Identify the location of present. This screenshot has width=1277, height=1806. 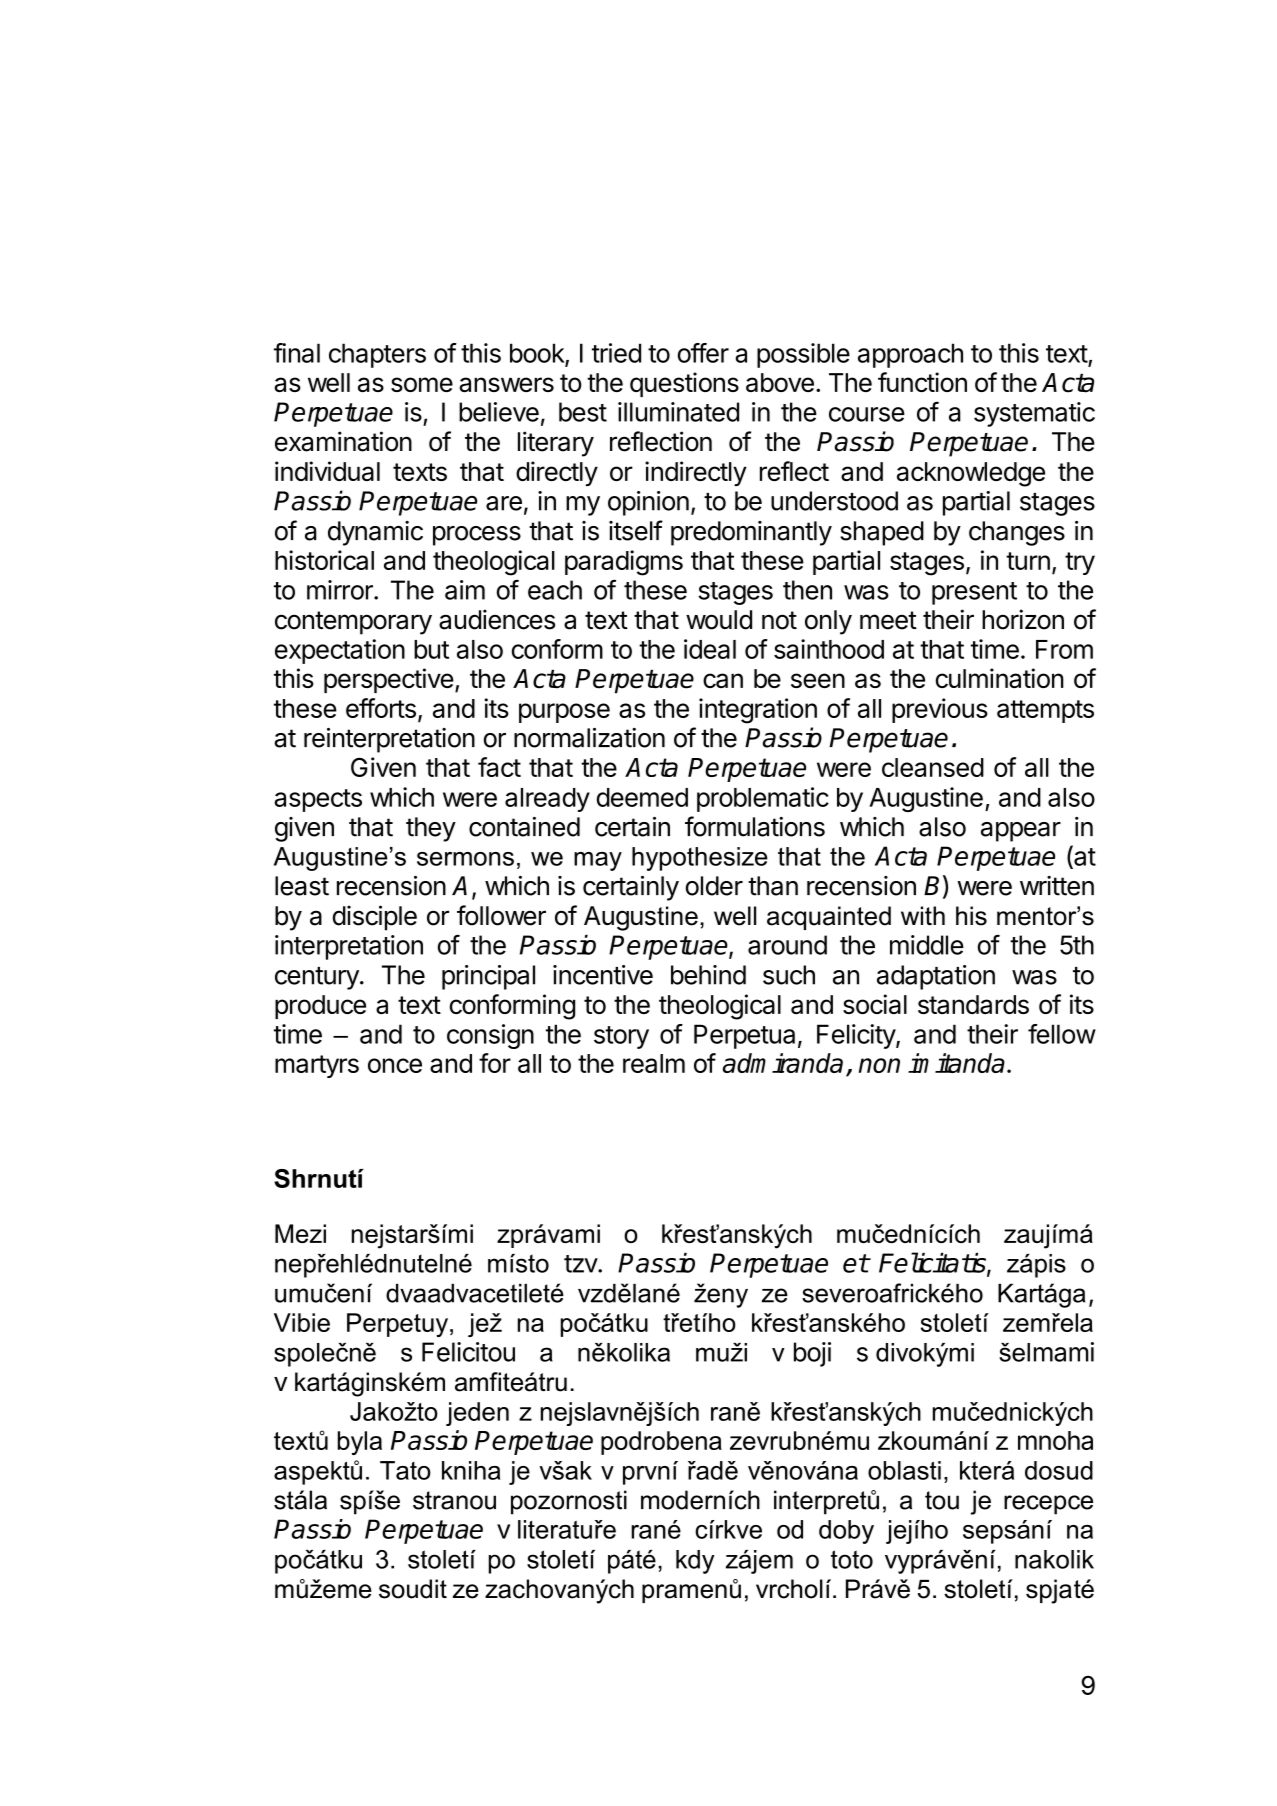
(974, 593).
